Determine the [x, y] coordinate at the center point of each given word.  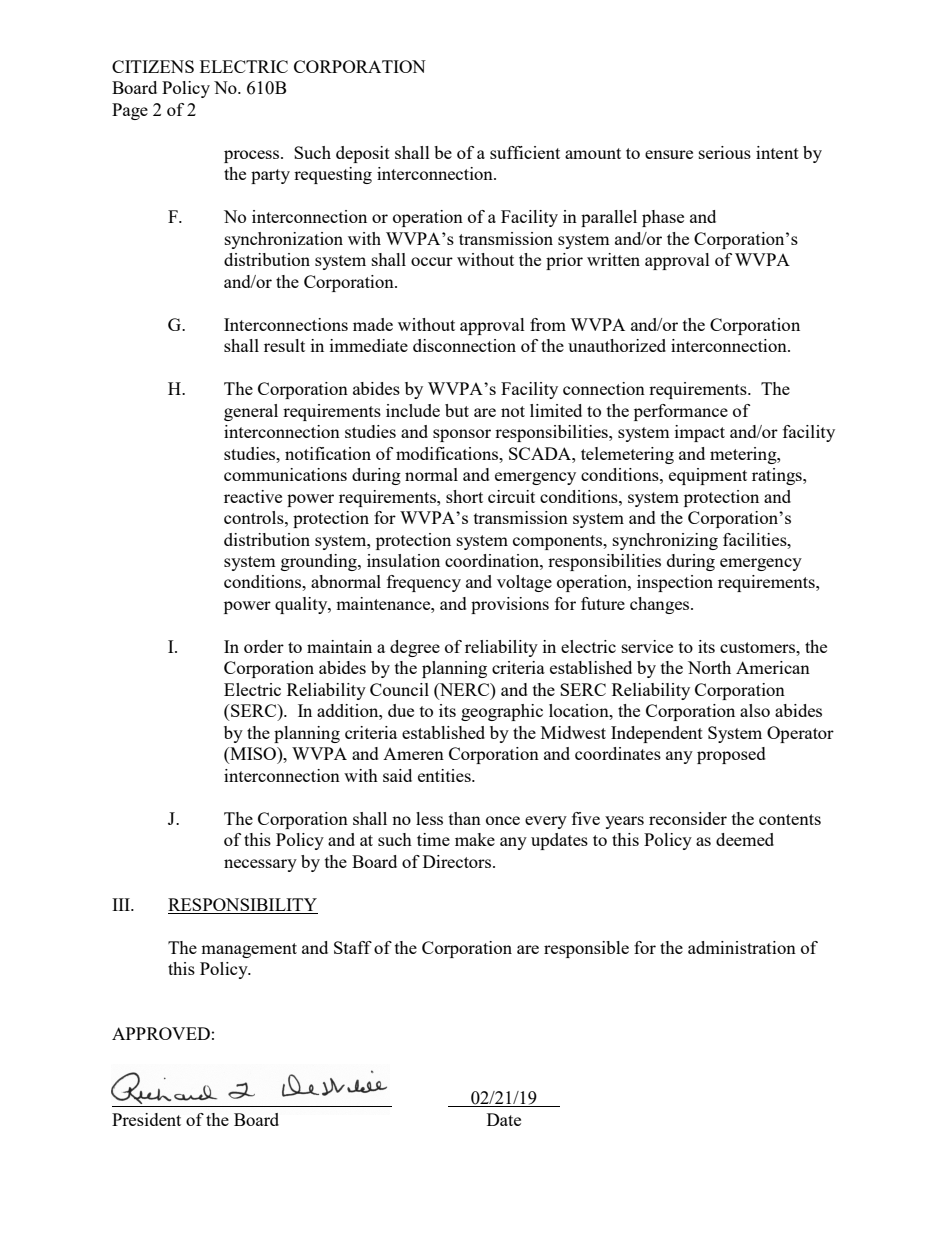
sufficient [525, 152]
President [146, 1119]
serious [725, 152]
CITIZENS [153, 66]
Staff [353, 947]
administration [742, 947]
